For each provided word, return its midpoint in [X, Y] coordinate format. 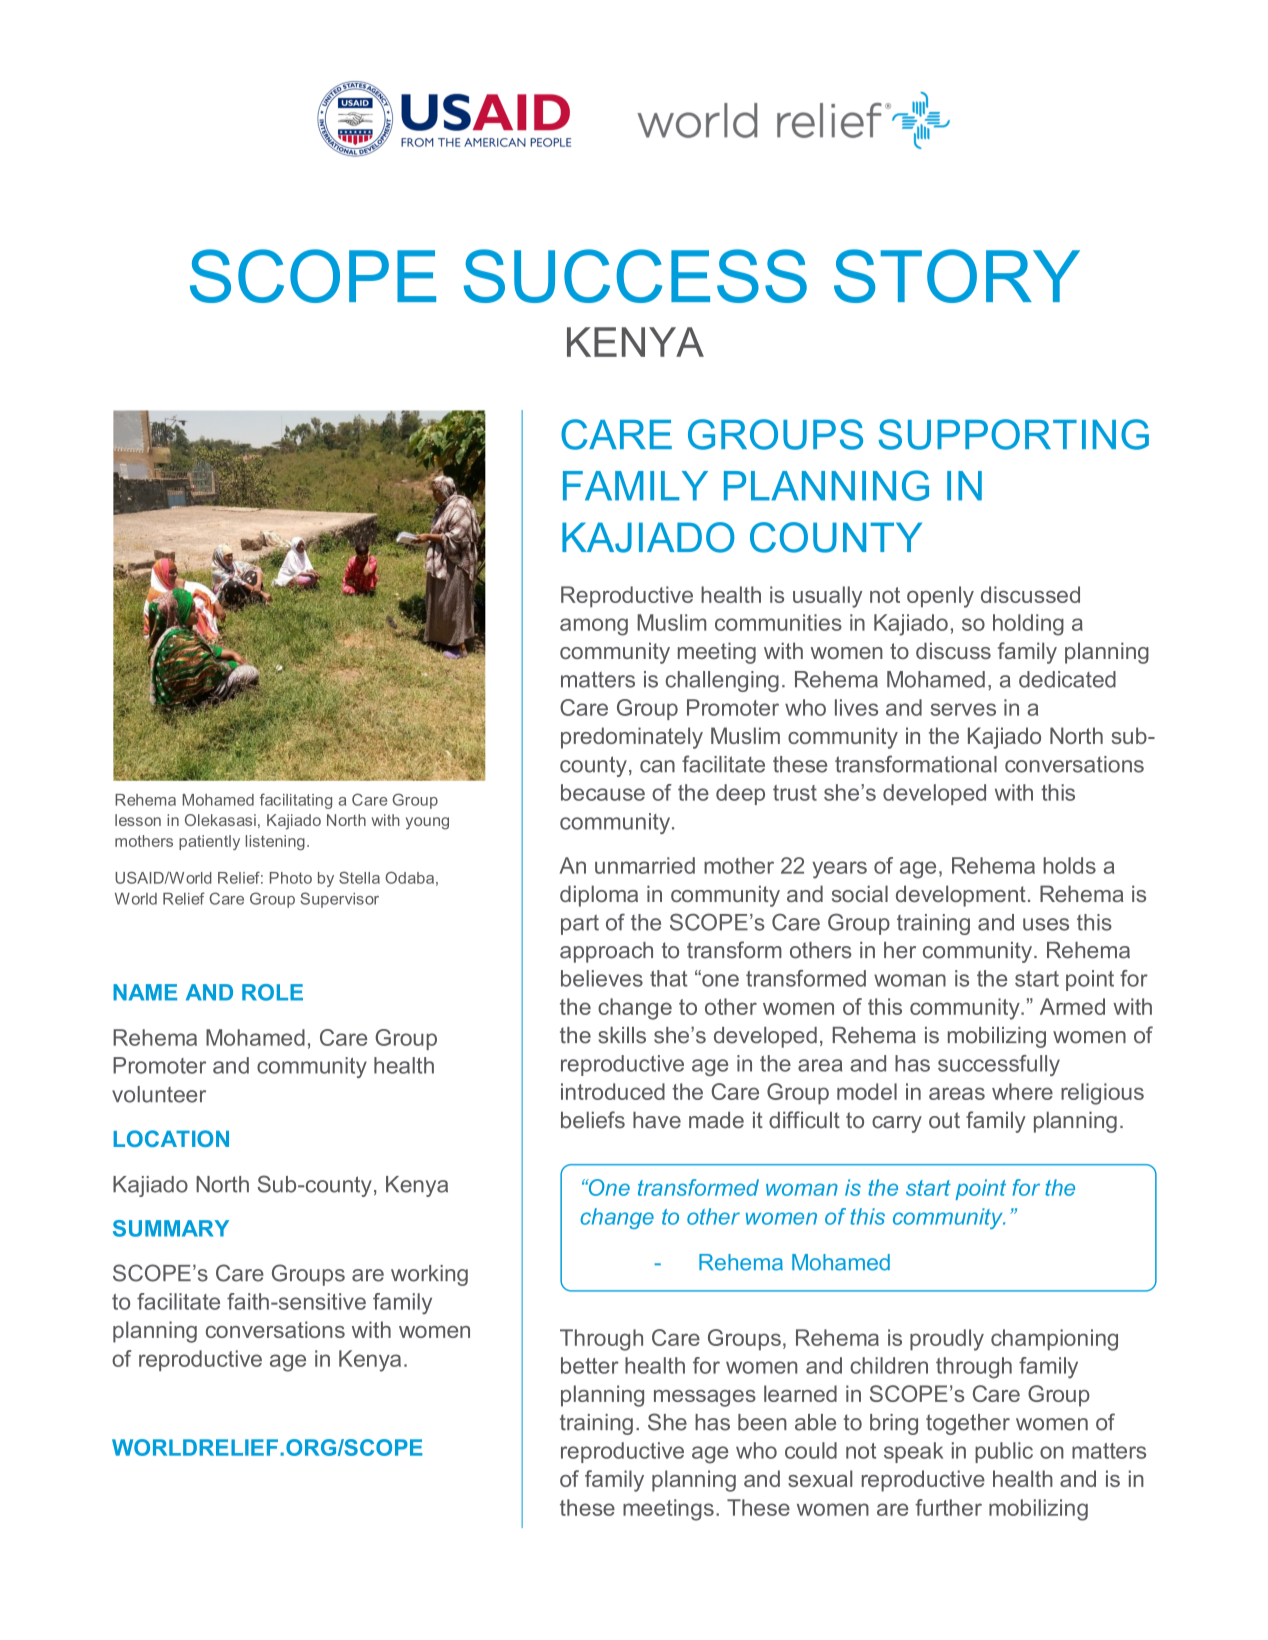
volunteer [159, 1094]
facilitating [296, 801]
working [429, 1275]
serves [963, 709]
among [594, 627]
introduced [613, 1091]
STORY [957, 276]
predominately [632, 738]
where [1022, 1091]
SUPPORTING [1013, 434]
